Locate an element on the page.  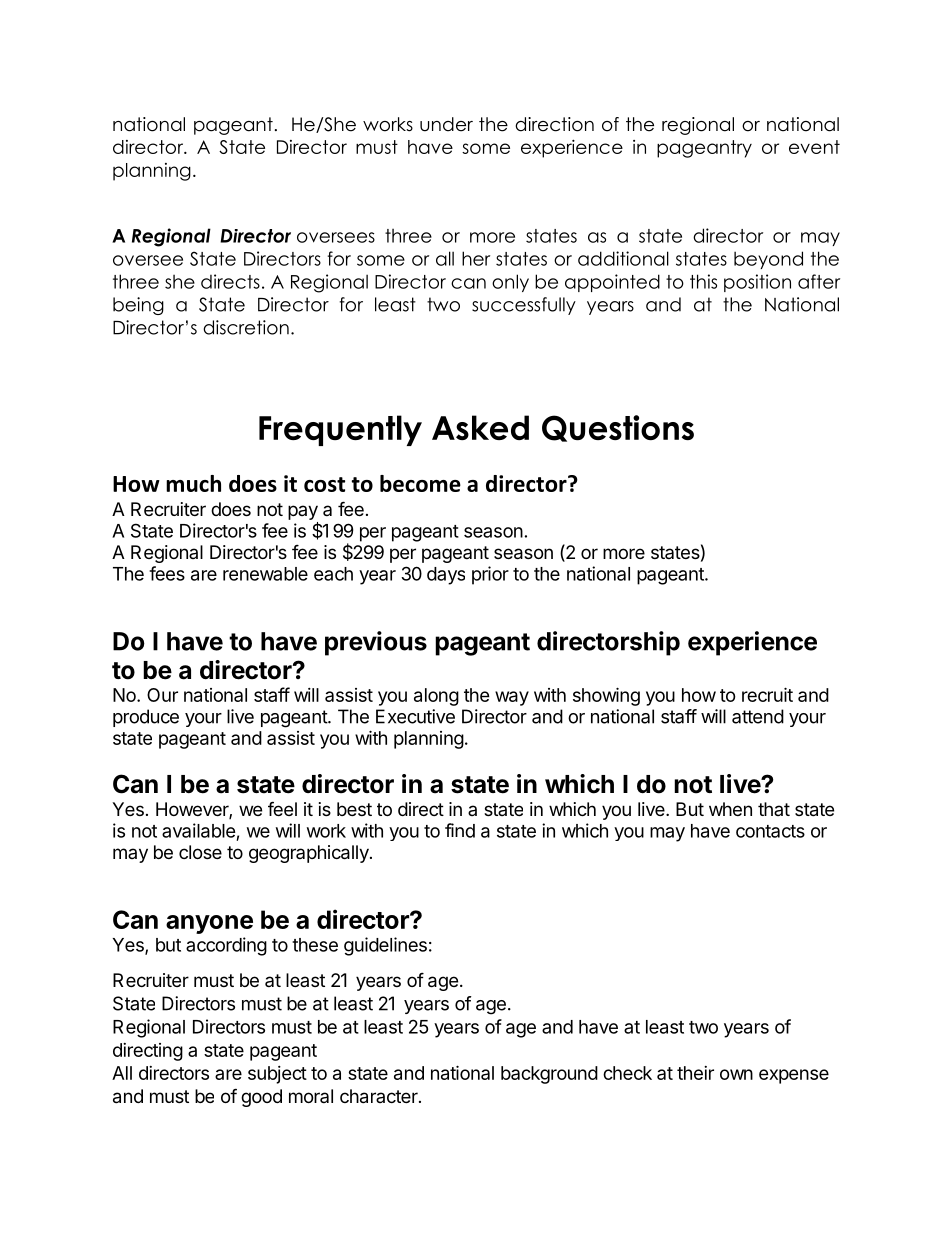
when is located at coordinates (730, 809).
